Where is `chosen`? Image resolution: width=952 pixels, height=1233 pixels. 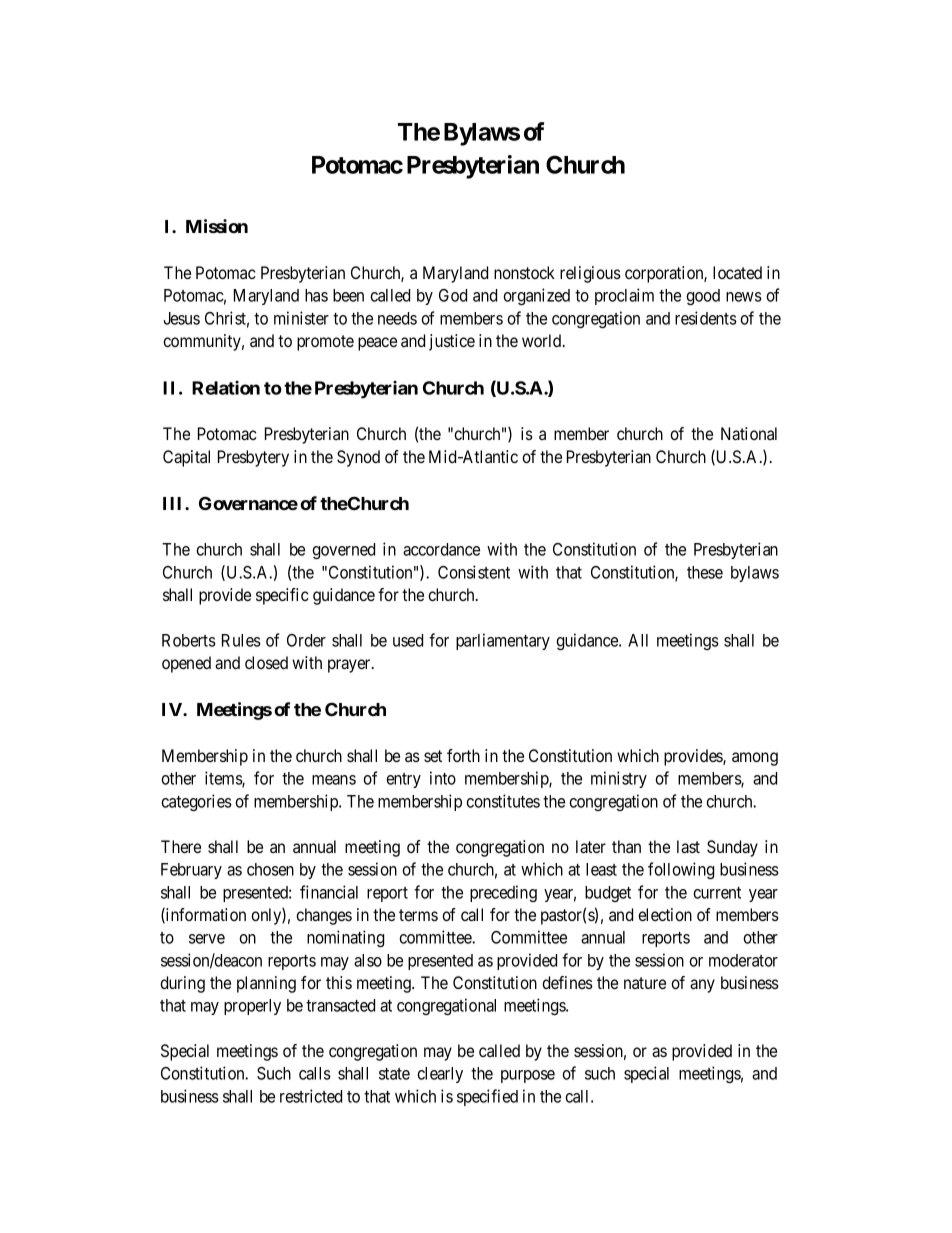
chosen is located at coordinates (270, 869).
